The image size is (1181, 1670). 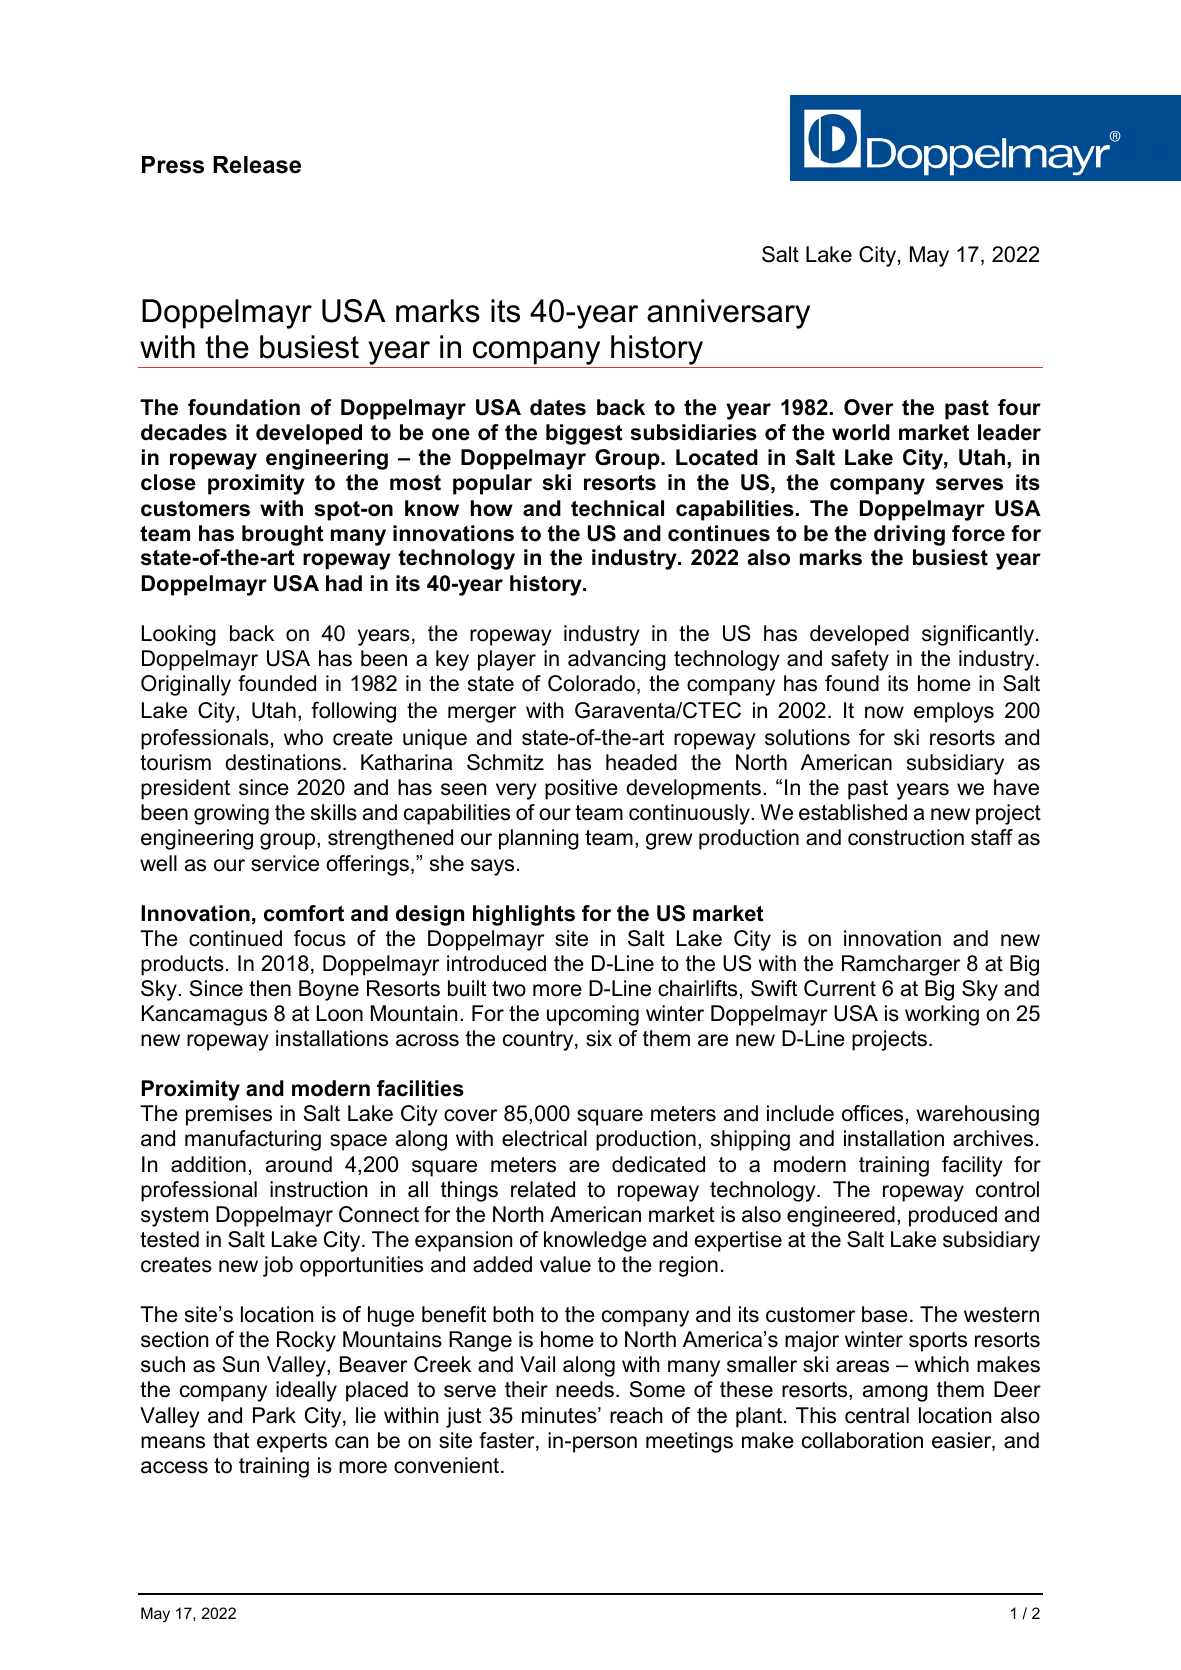 I want to click on world, so click(x=861, y=432).
